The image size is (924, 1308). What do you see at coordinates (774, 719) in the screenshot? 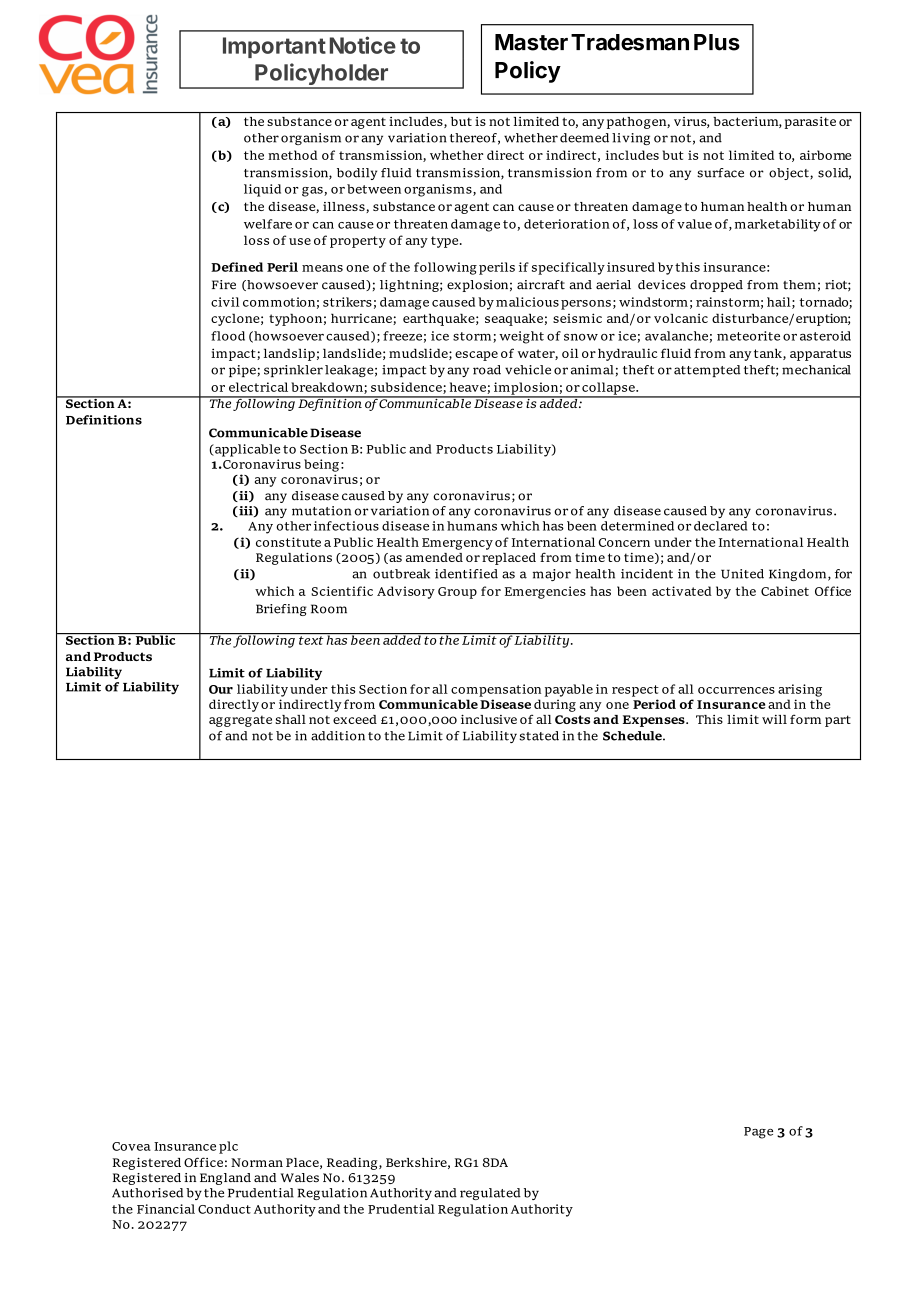
I see `will` at bounding box center [774, 719].
